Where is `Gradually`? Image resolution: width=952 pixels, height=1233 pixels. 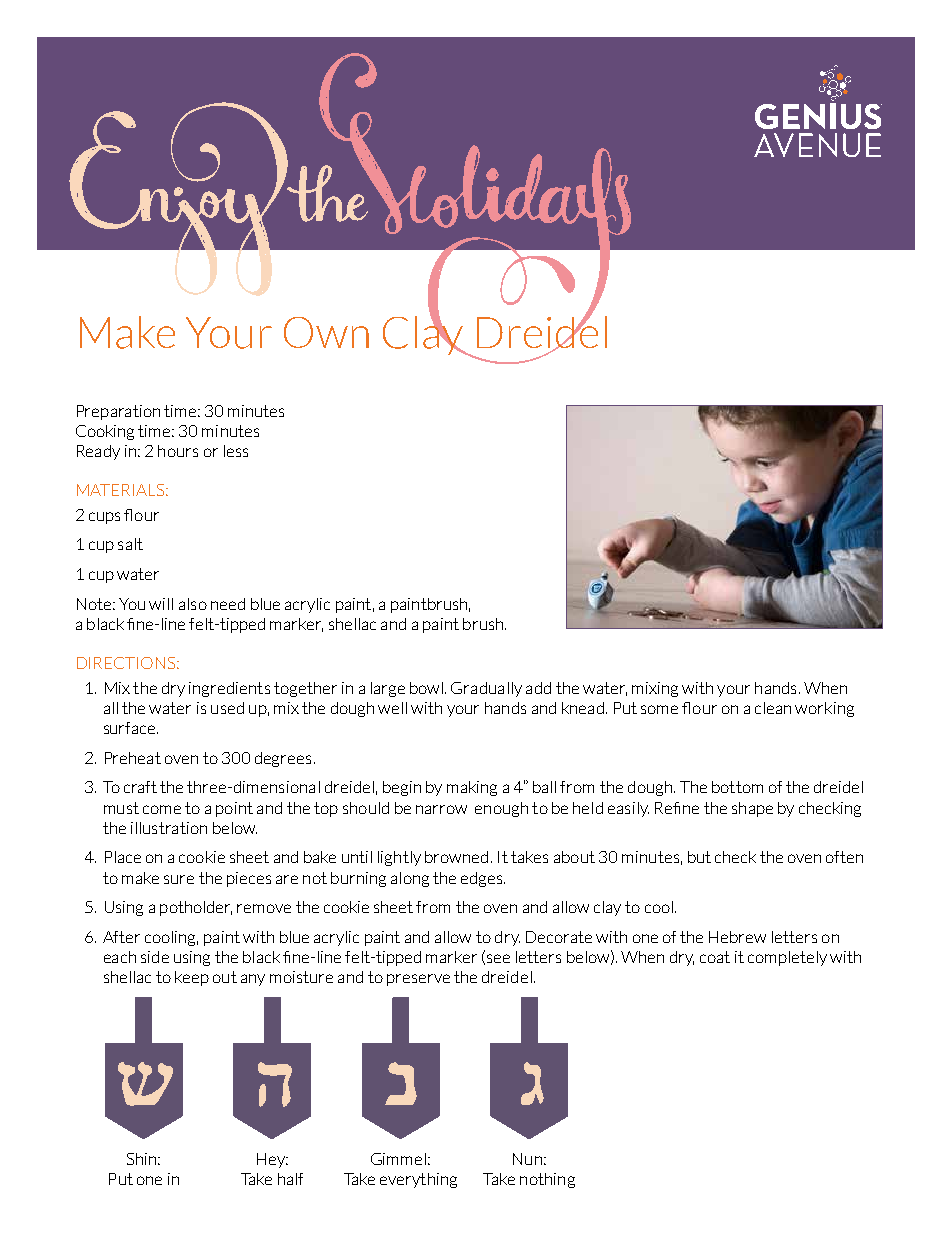 Gradually is located at coordinates (486, 689).
